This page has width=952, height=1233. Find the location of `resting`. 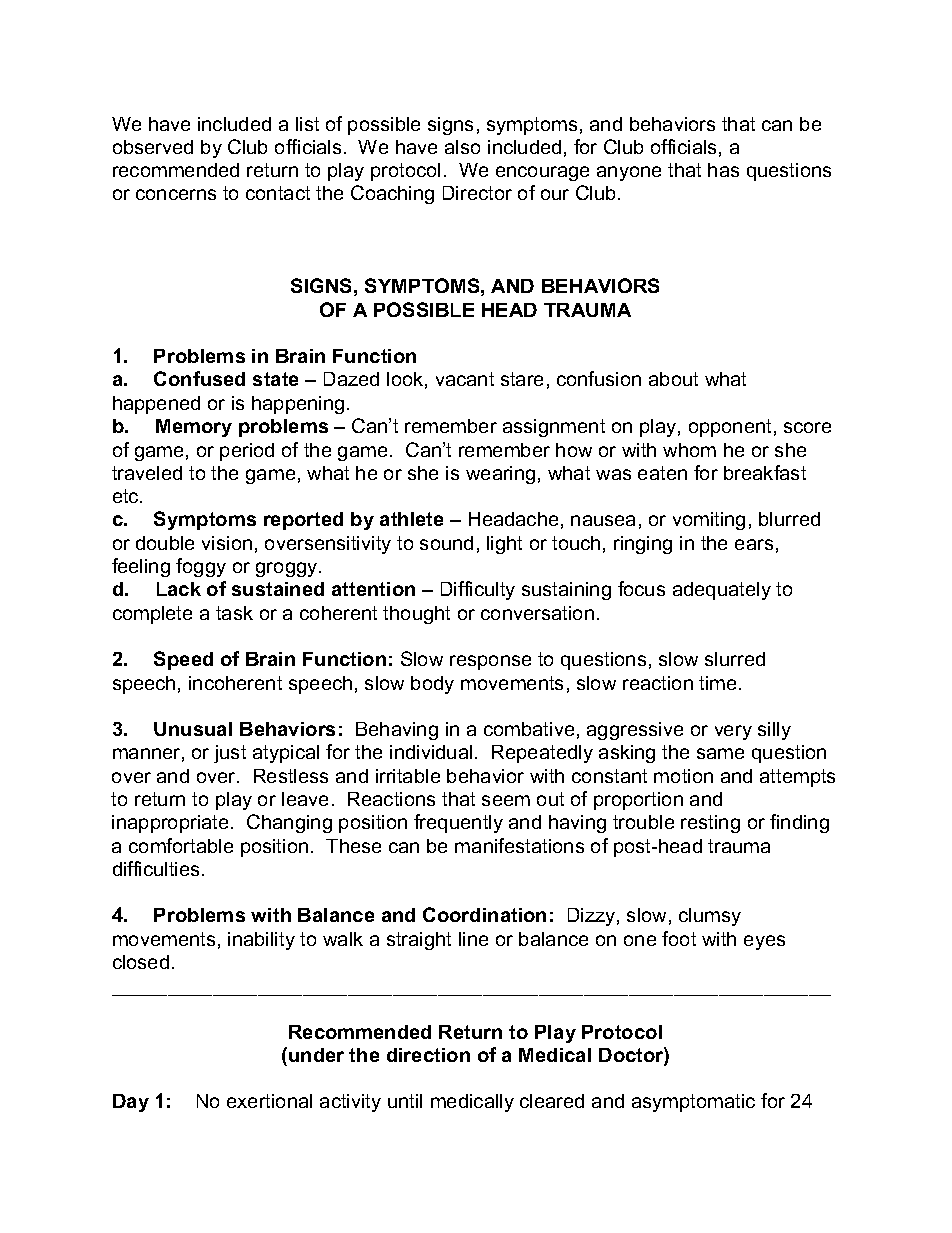

resting is located at coordinates (710, 824).
